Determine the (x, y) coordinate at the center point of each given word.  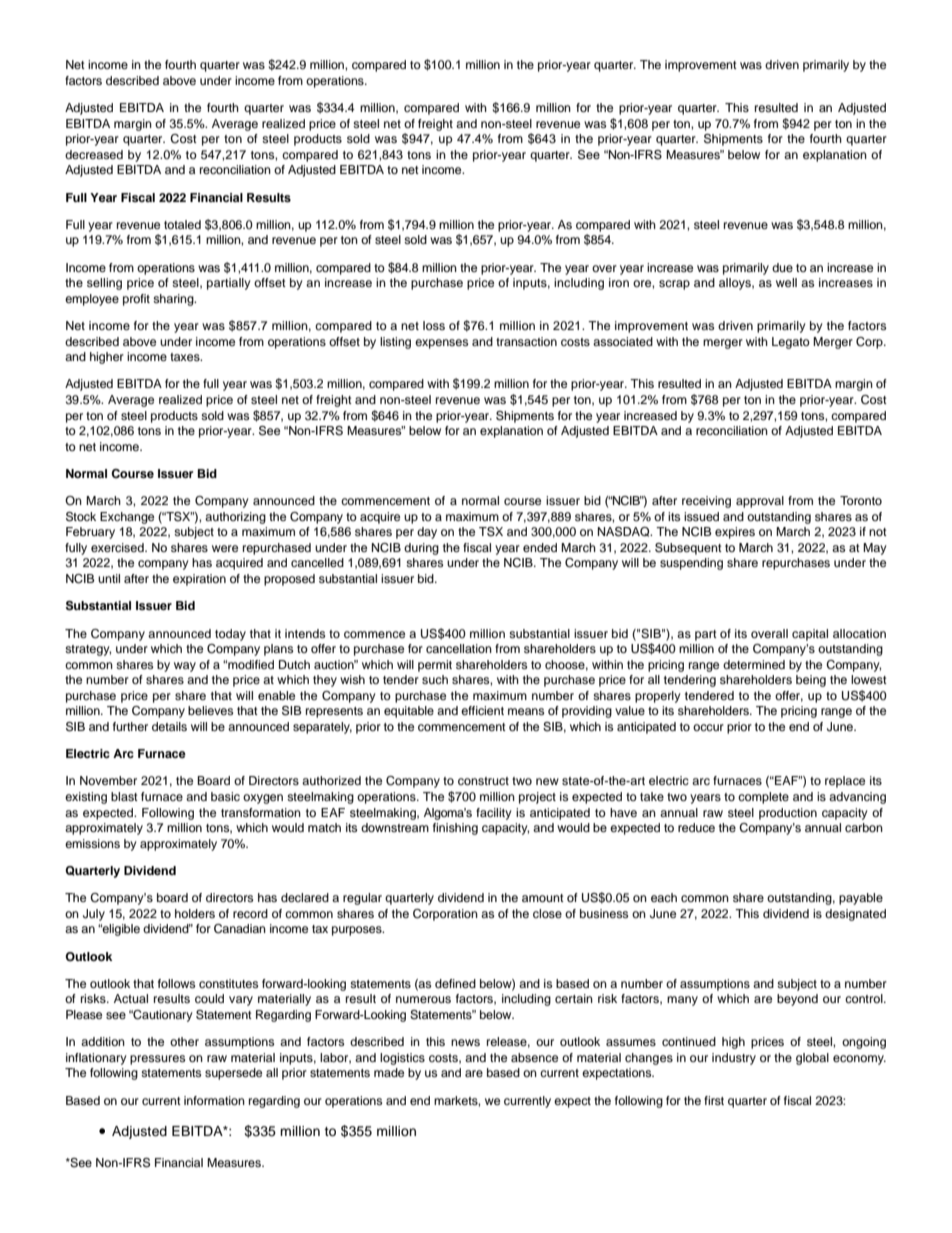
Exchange (127, 518)
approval (760, 502)
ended (540, 547)
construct (483, 781)
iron (619, 282)
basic (225, 796)
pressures (157, 1060)
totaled (182, 224)
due (782, 267)
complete (763, 798)
